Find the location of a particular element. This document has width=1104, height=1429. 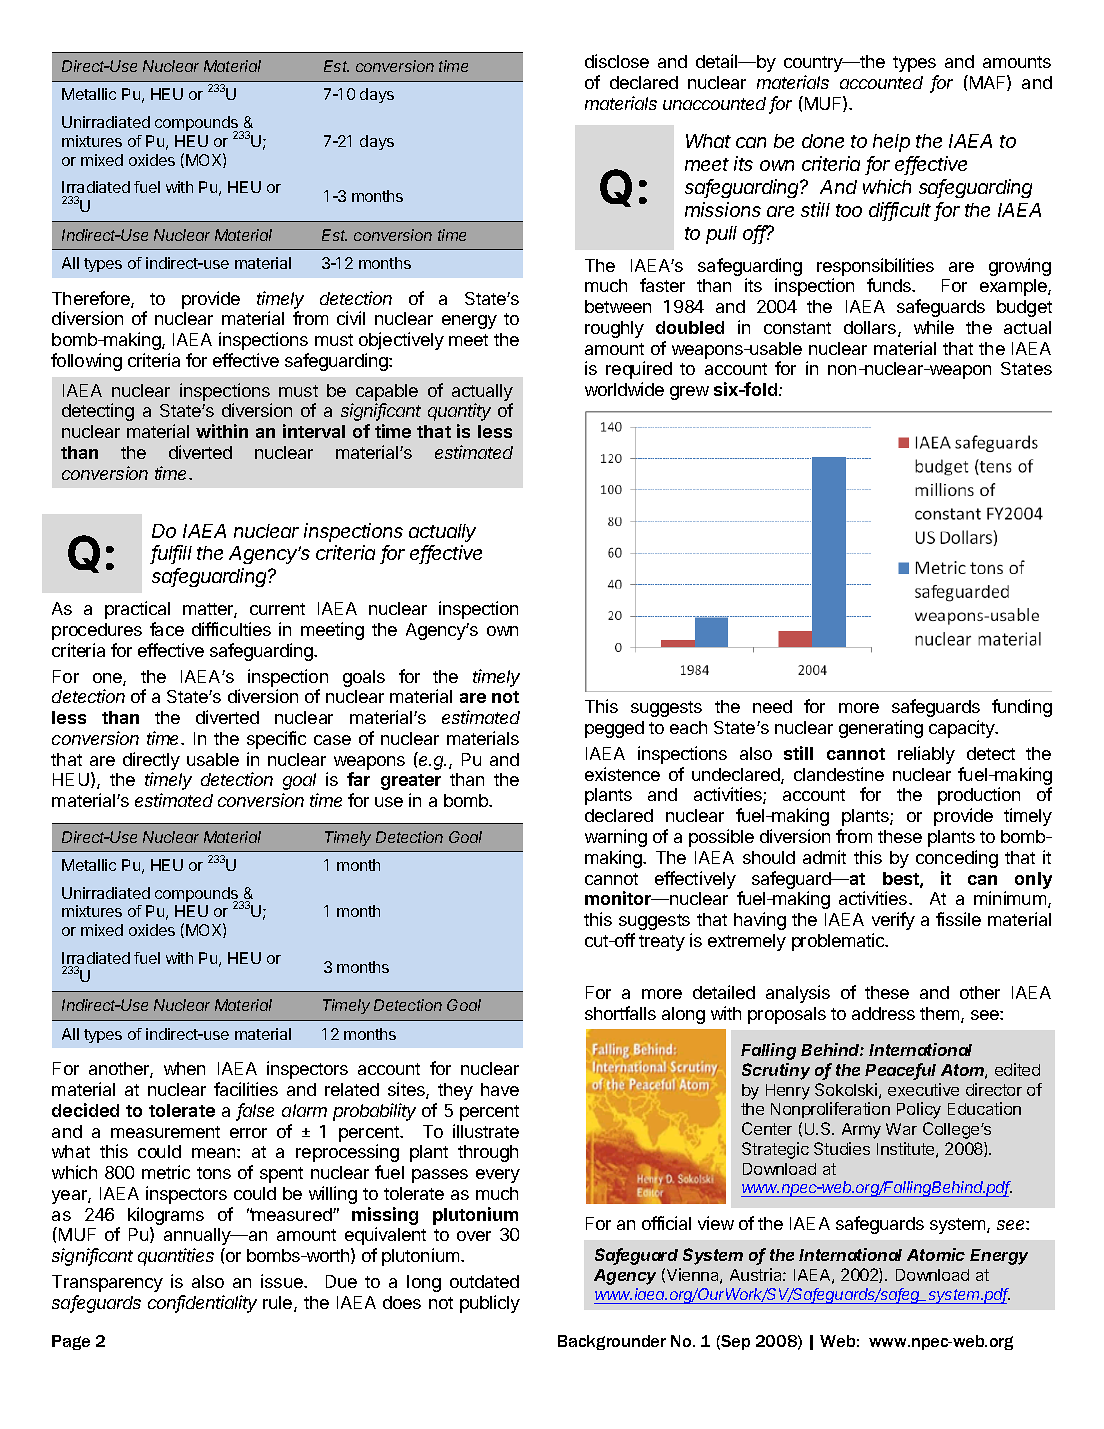

confidentiality is located at coordinates (202, 1304).
